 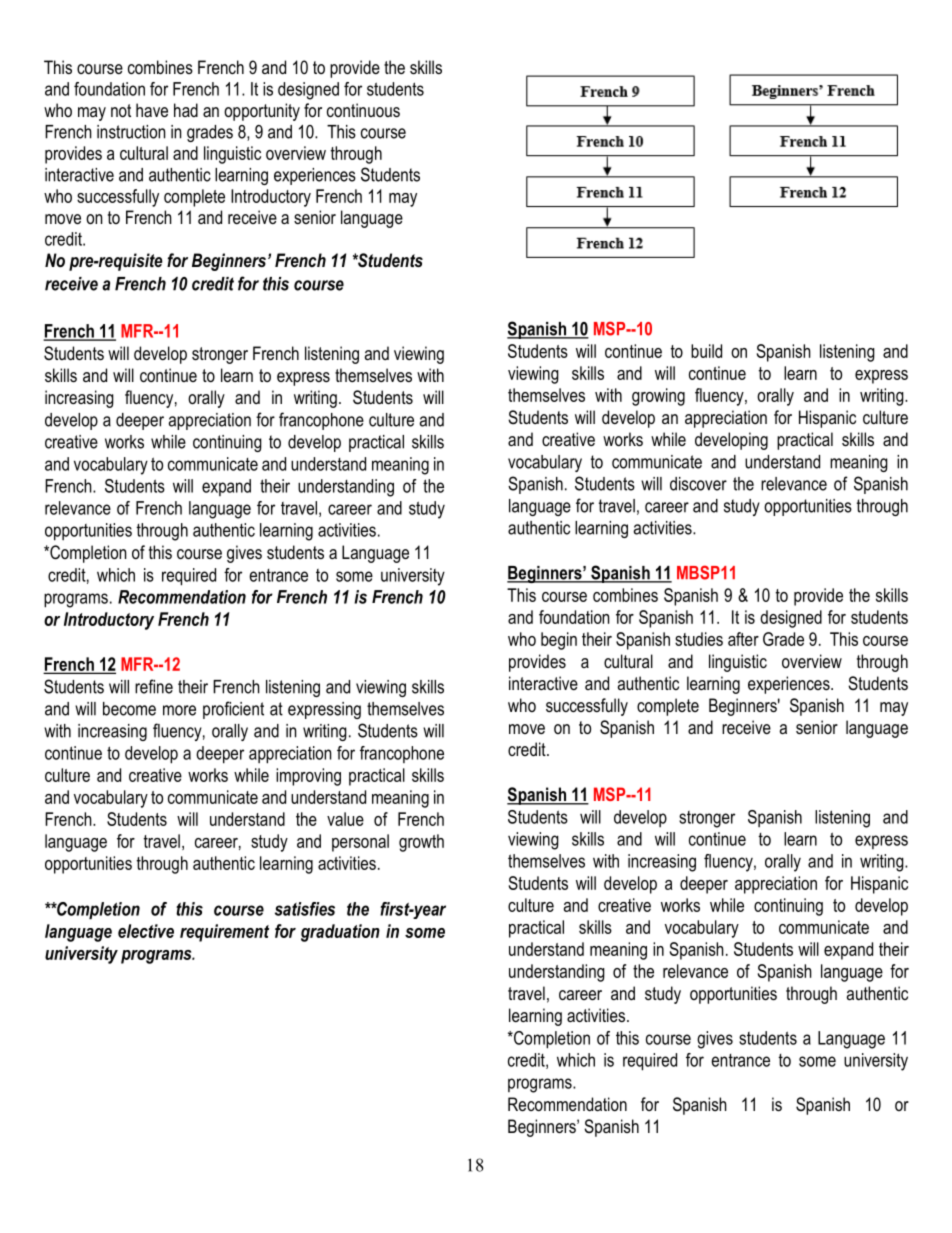 I want to click on more, so click(x=179, y=710).
